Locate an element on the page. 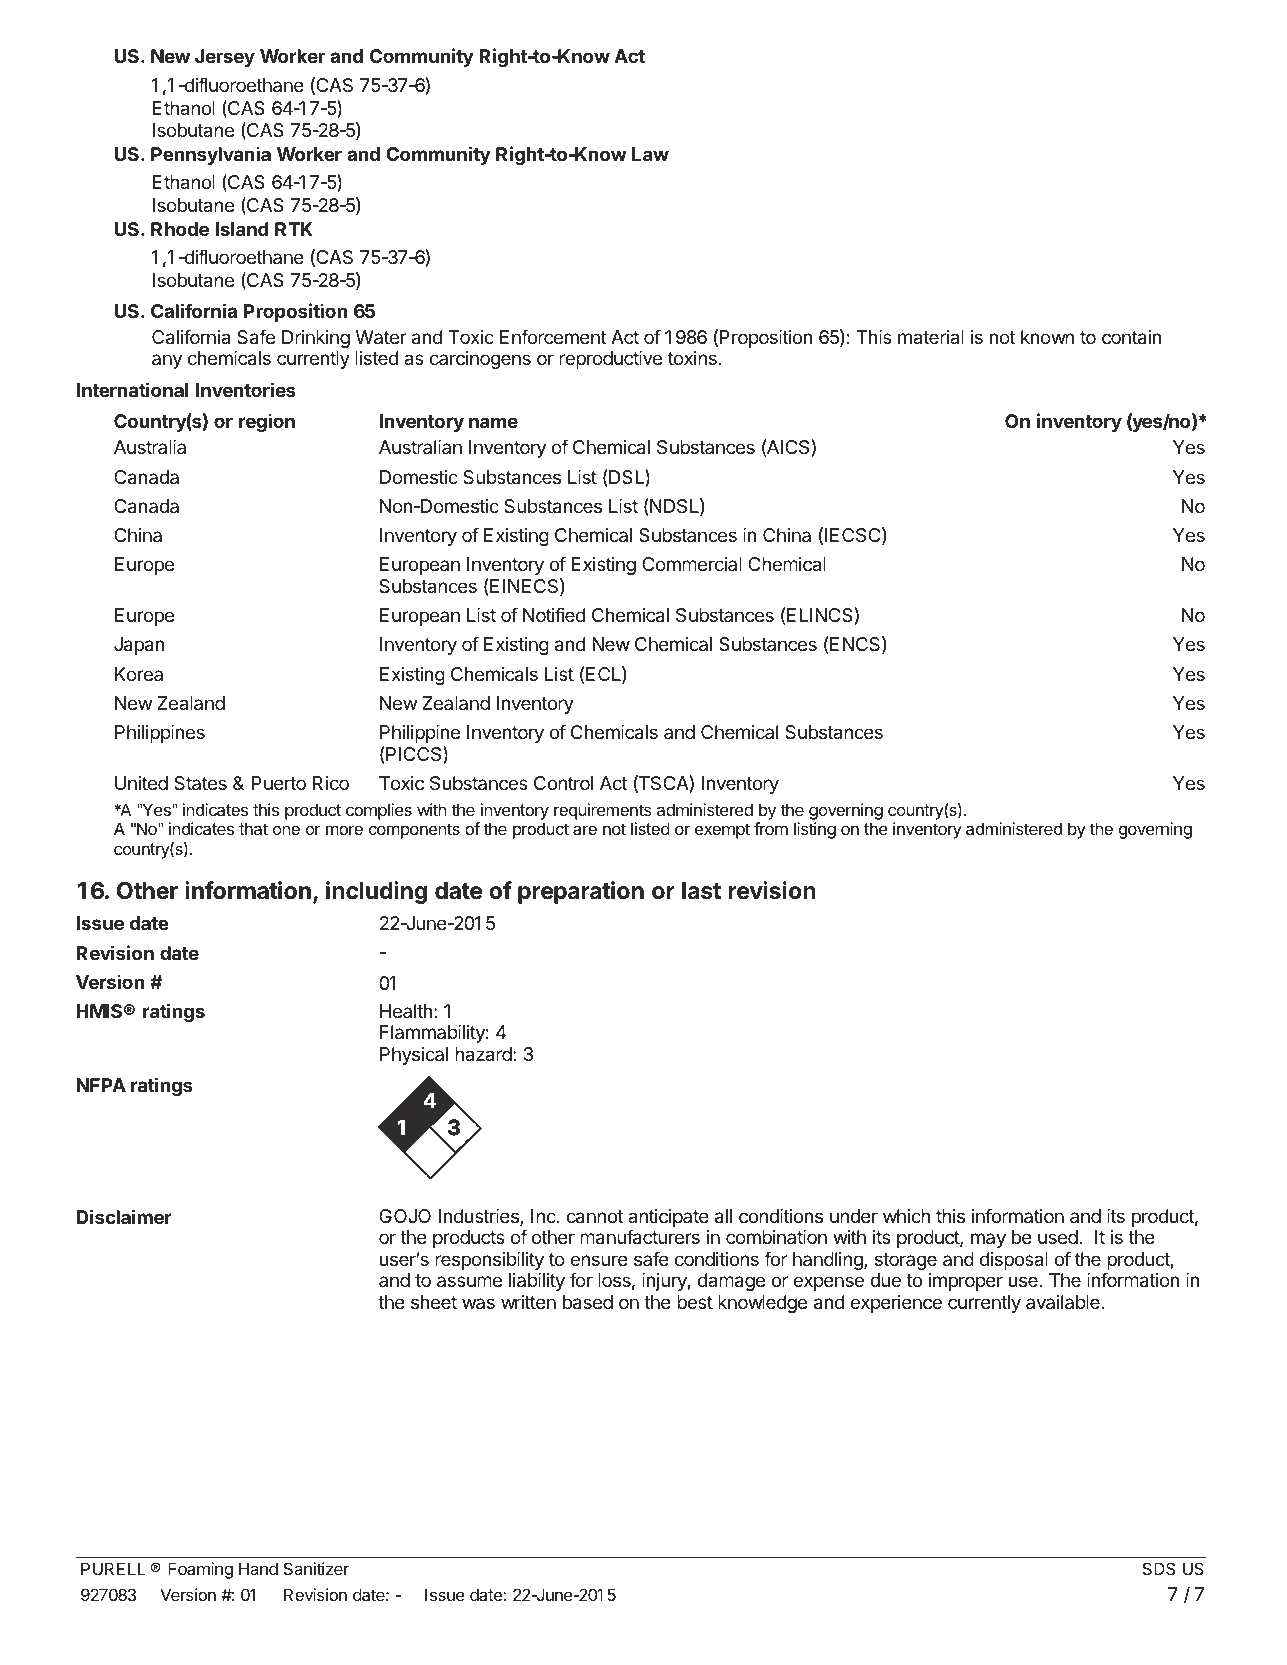  material is located at coordinates (931, 337).
